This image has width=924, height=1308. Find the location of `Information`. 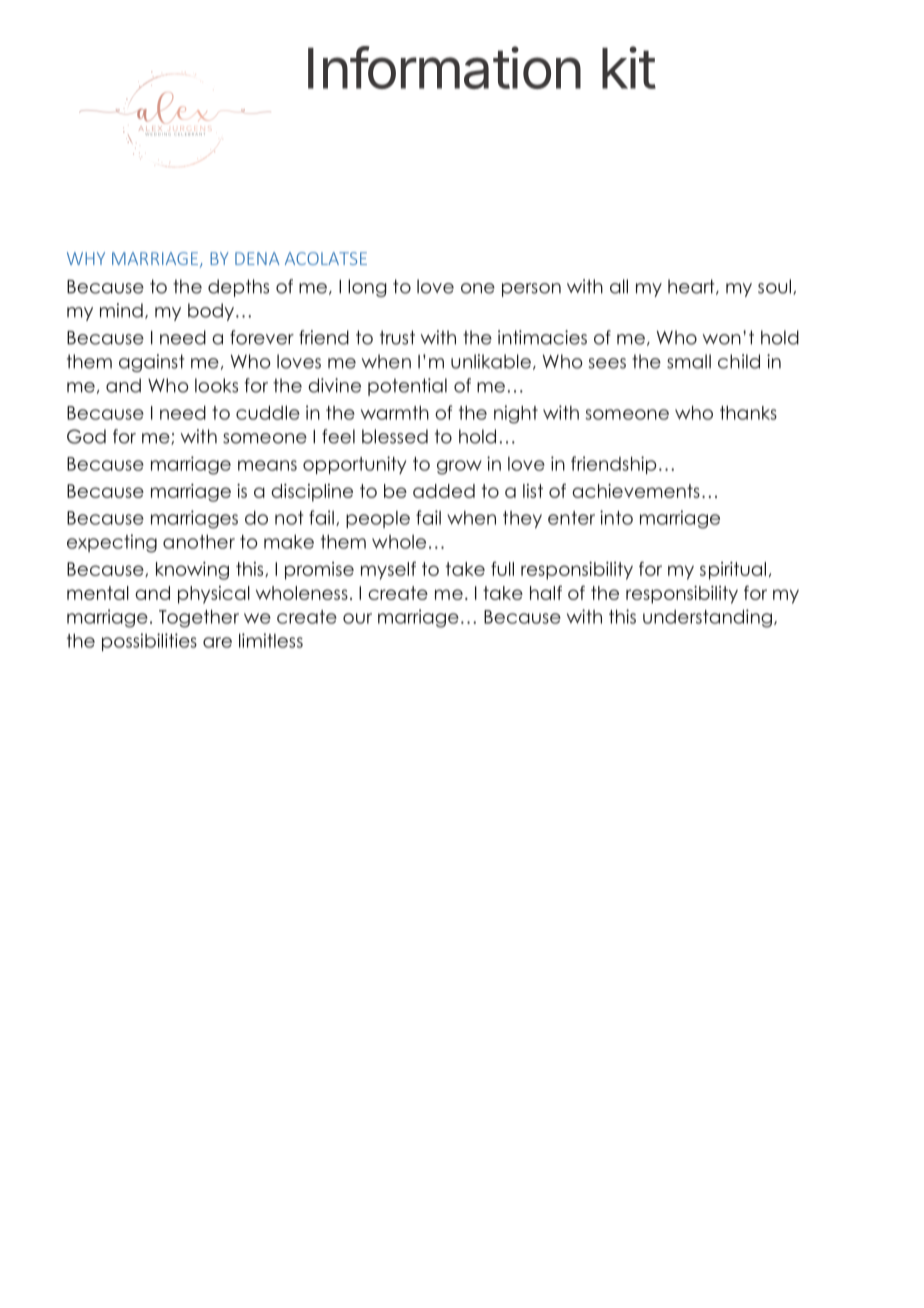

Information is located at coordinates (444, 67).
